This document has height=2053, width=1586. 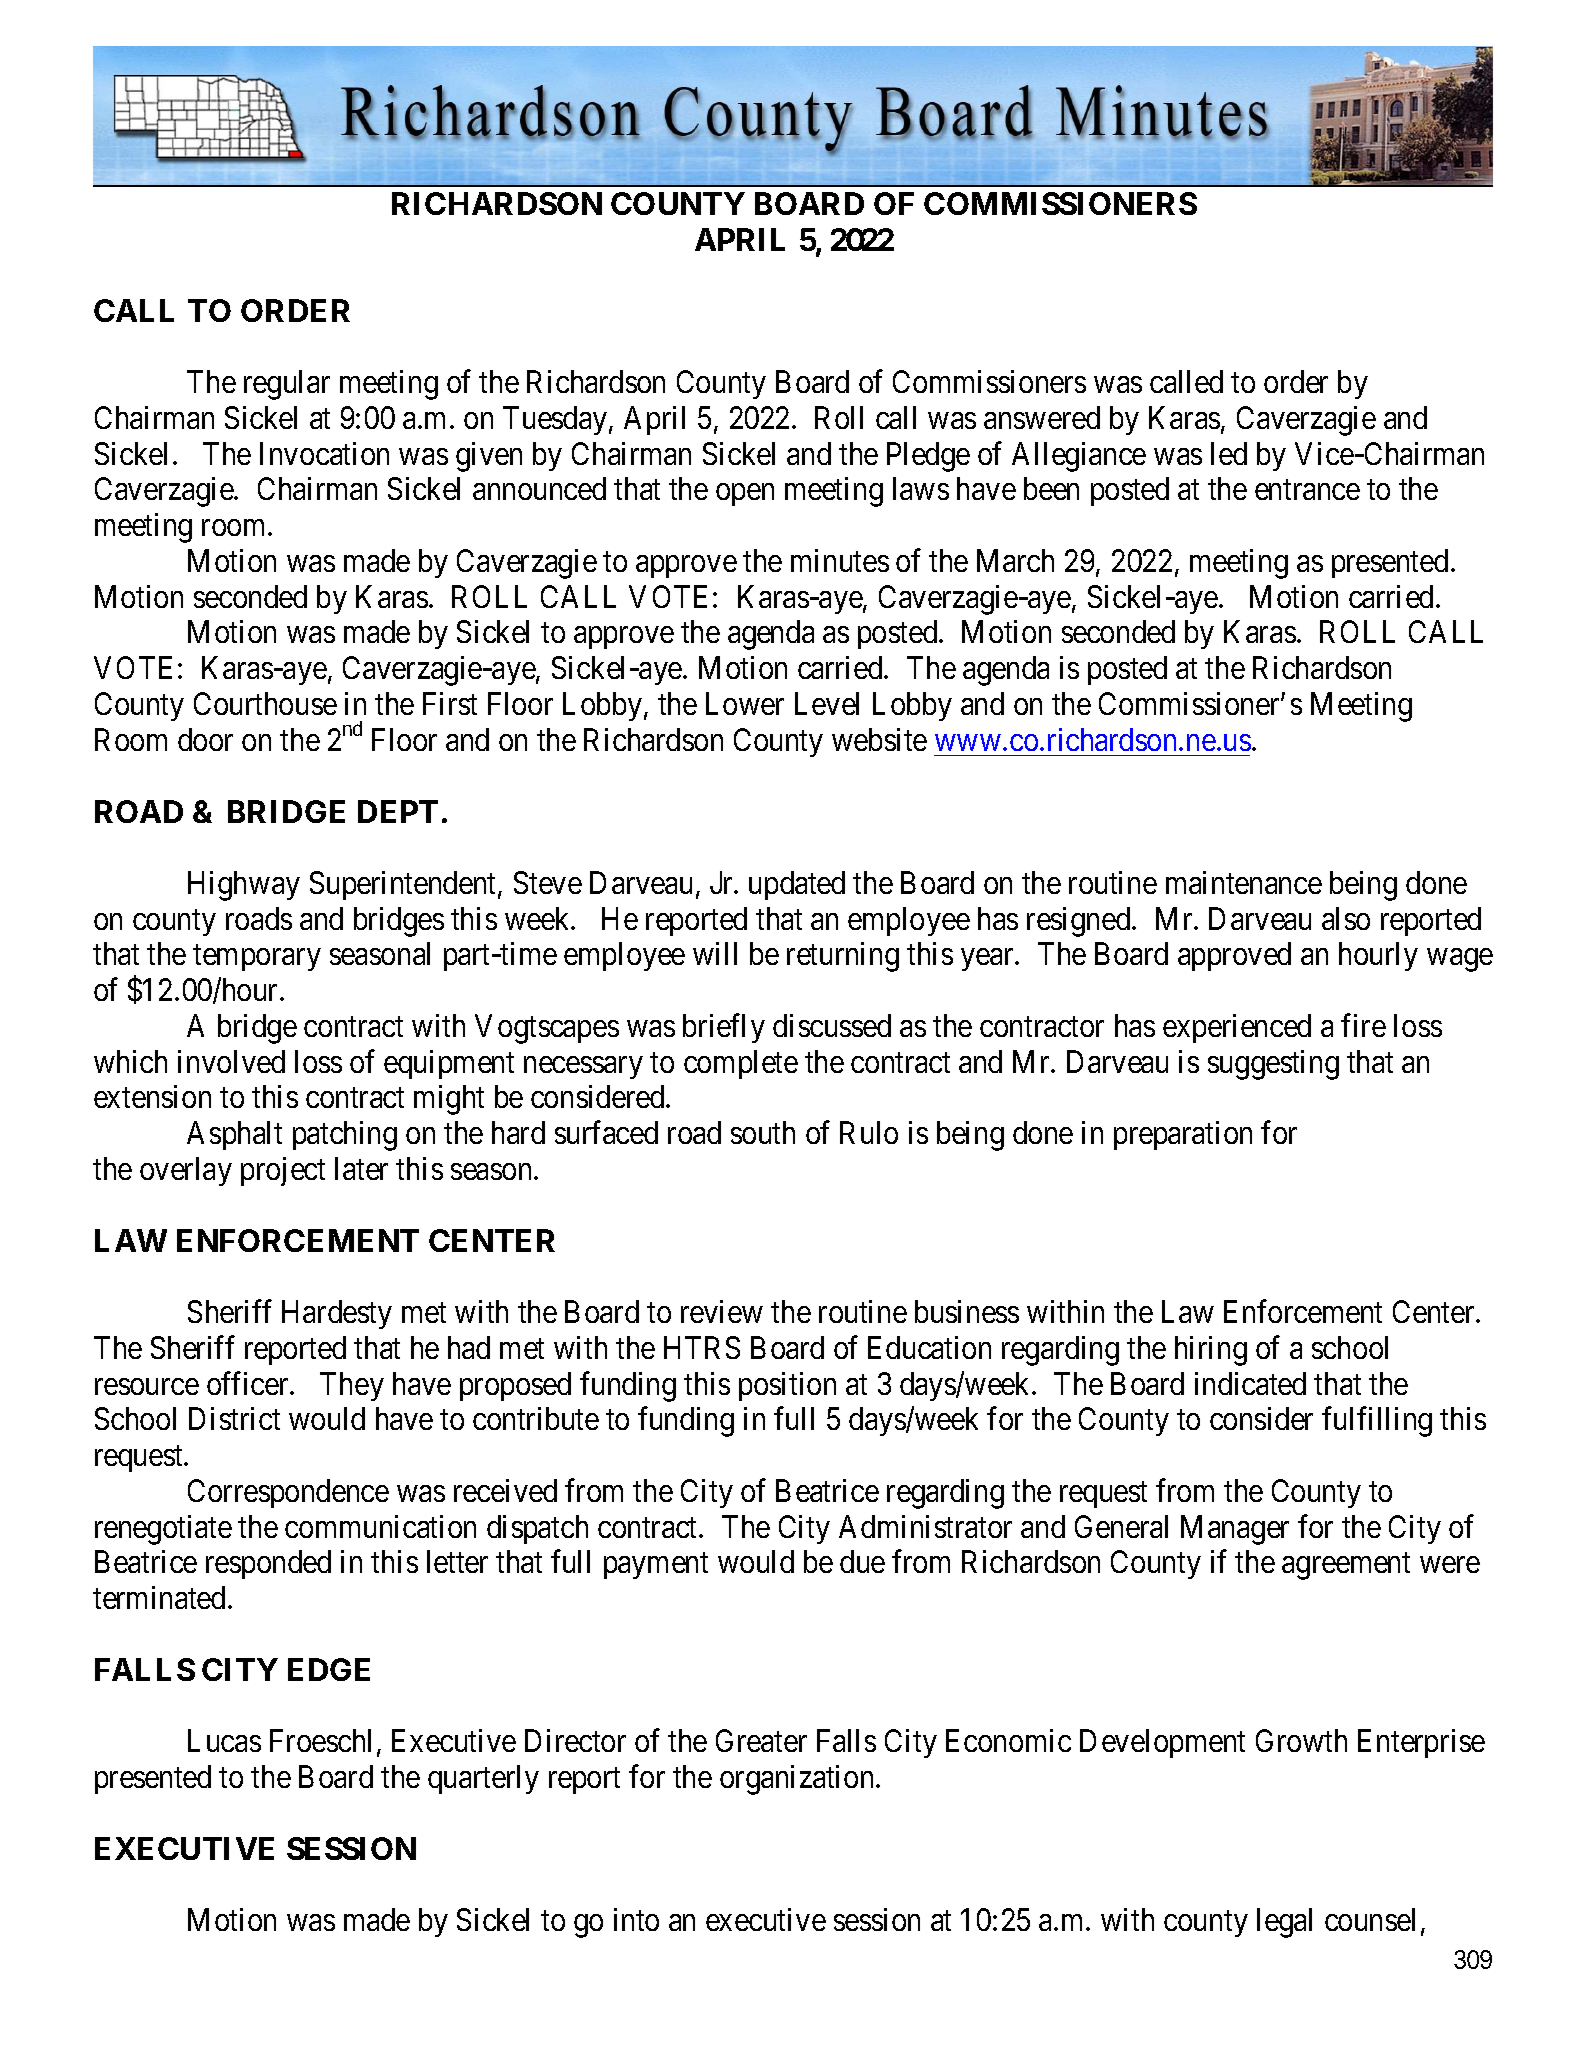 What do you see at coordinates (268, 1564) in the document?
I see `responded` at bounding box center [268, 1564].
